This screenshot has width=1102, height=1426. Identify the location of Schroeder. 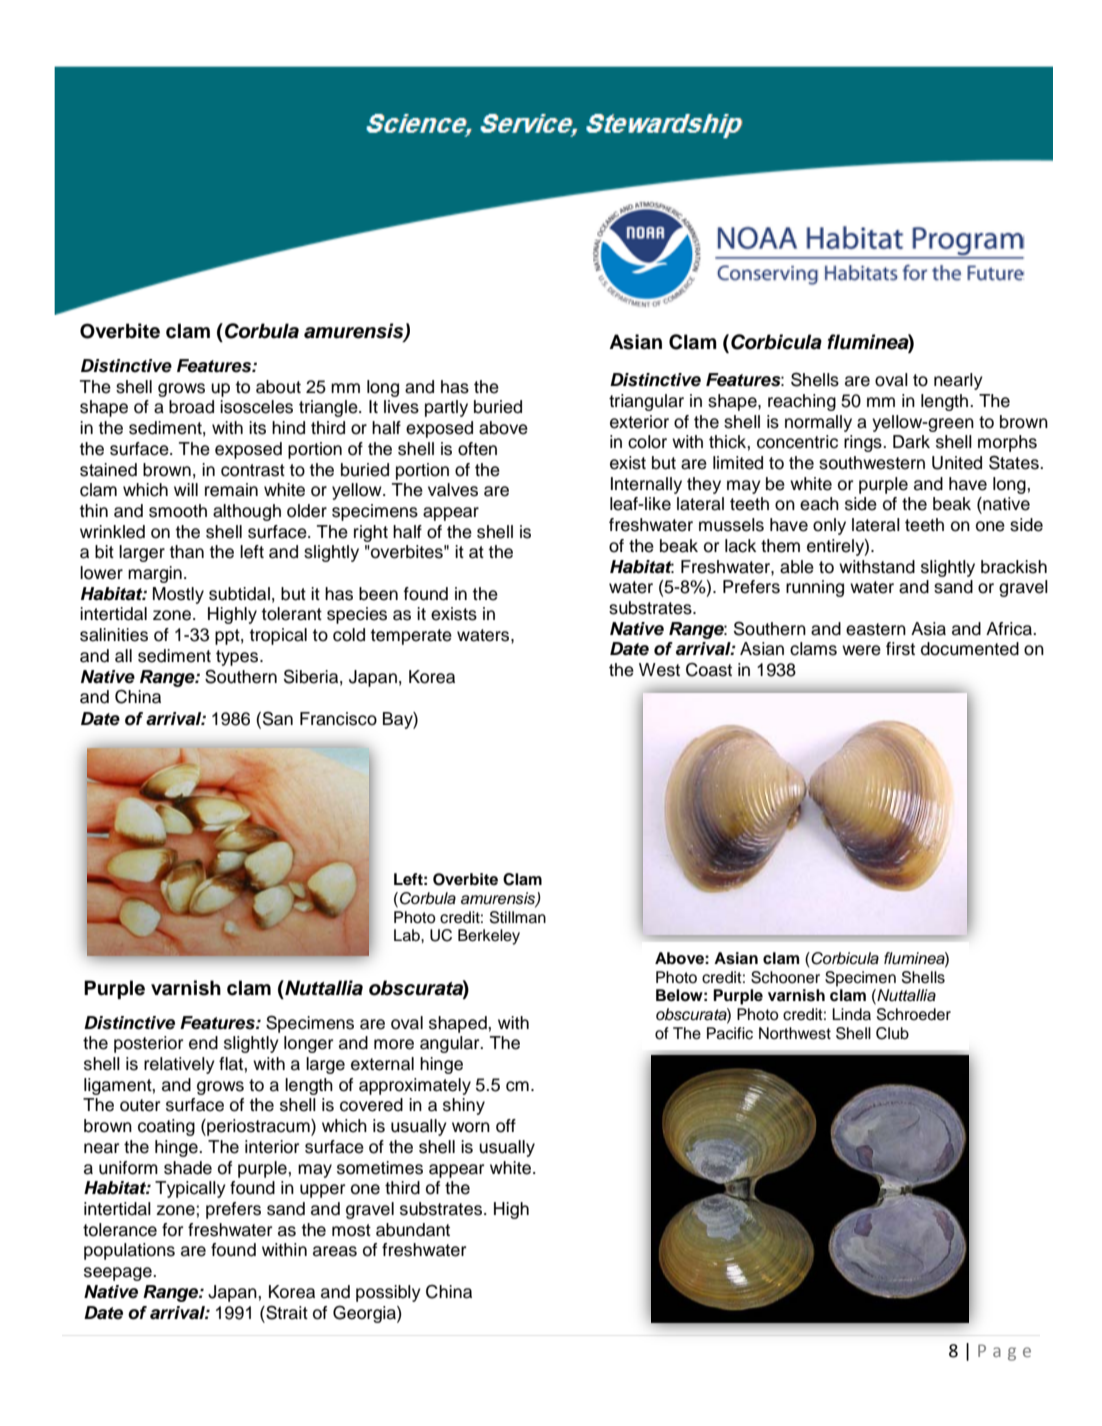
(914, 1014).
